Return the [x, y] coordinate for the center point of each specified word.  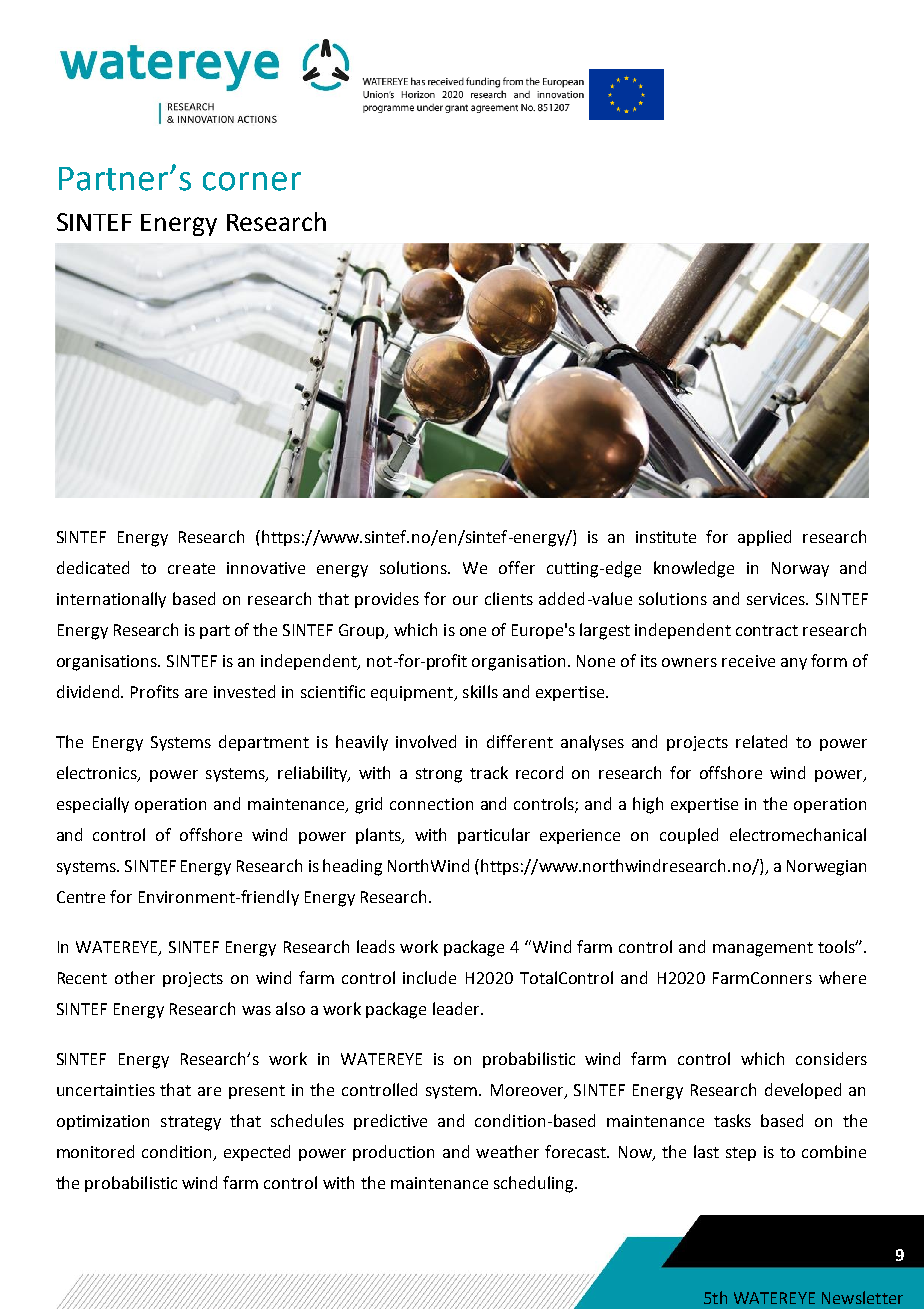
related [761, 741]
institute [666, 537]
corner [252, 181]
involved [426, 741]
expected [257, 1153]
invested [244, 691]
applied [764, 538]
